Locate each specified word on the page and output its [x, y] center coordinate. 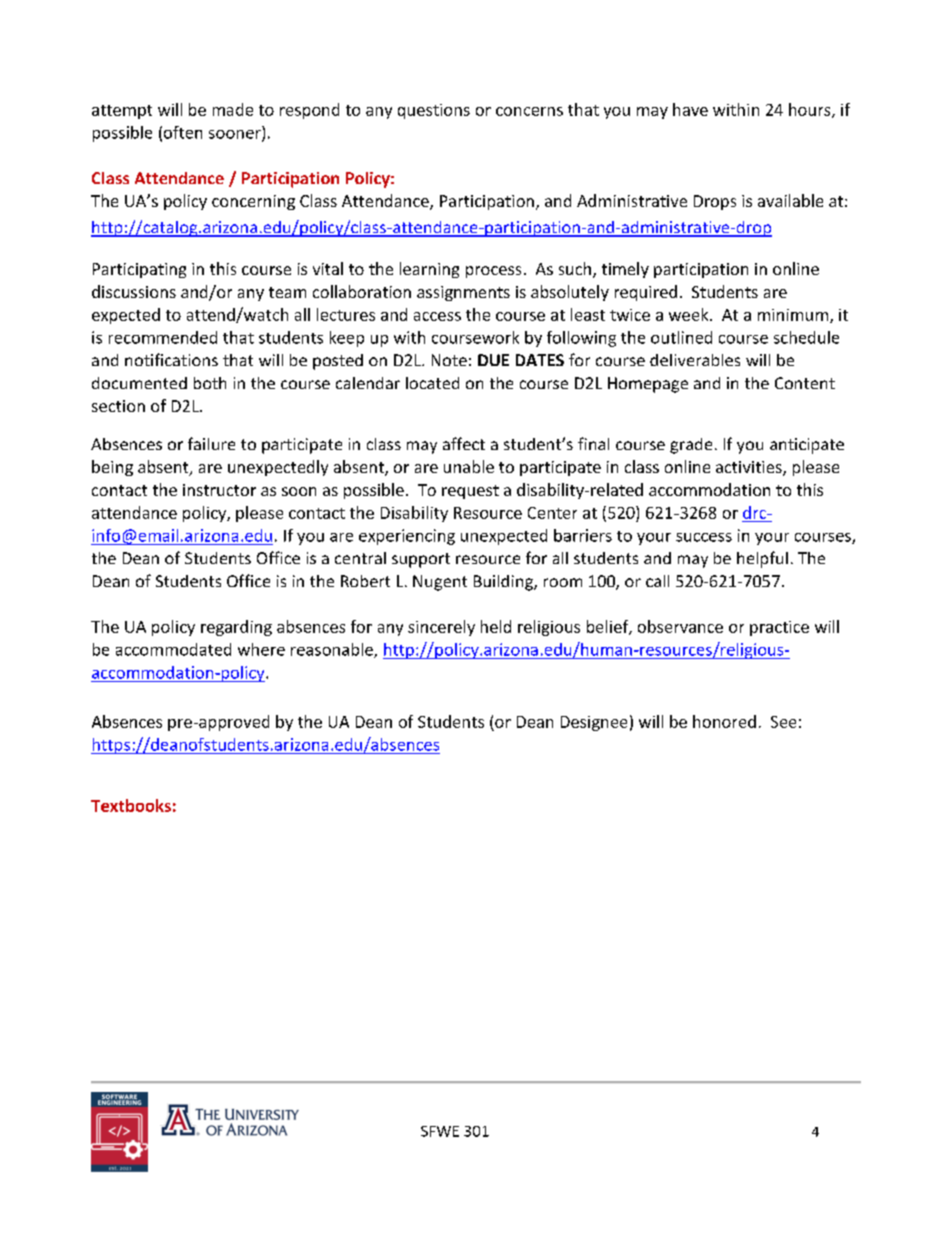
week [690, 314]
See [783, 722]
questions [434, 111]
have [690, 109]
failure [211, 443]
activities [750, 468]
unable [469, 466]
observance [680, 626]
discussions [134, 291]
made [233, 109]
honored [724, 721]
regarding [236, 628]
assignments [463, 293]
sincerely [441, 628]
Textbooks [131, 805]
